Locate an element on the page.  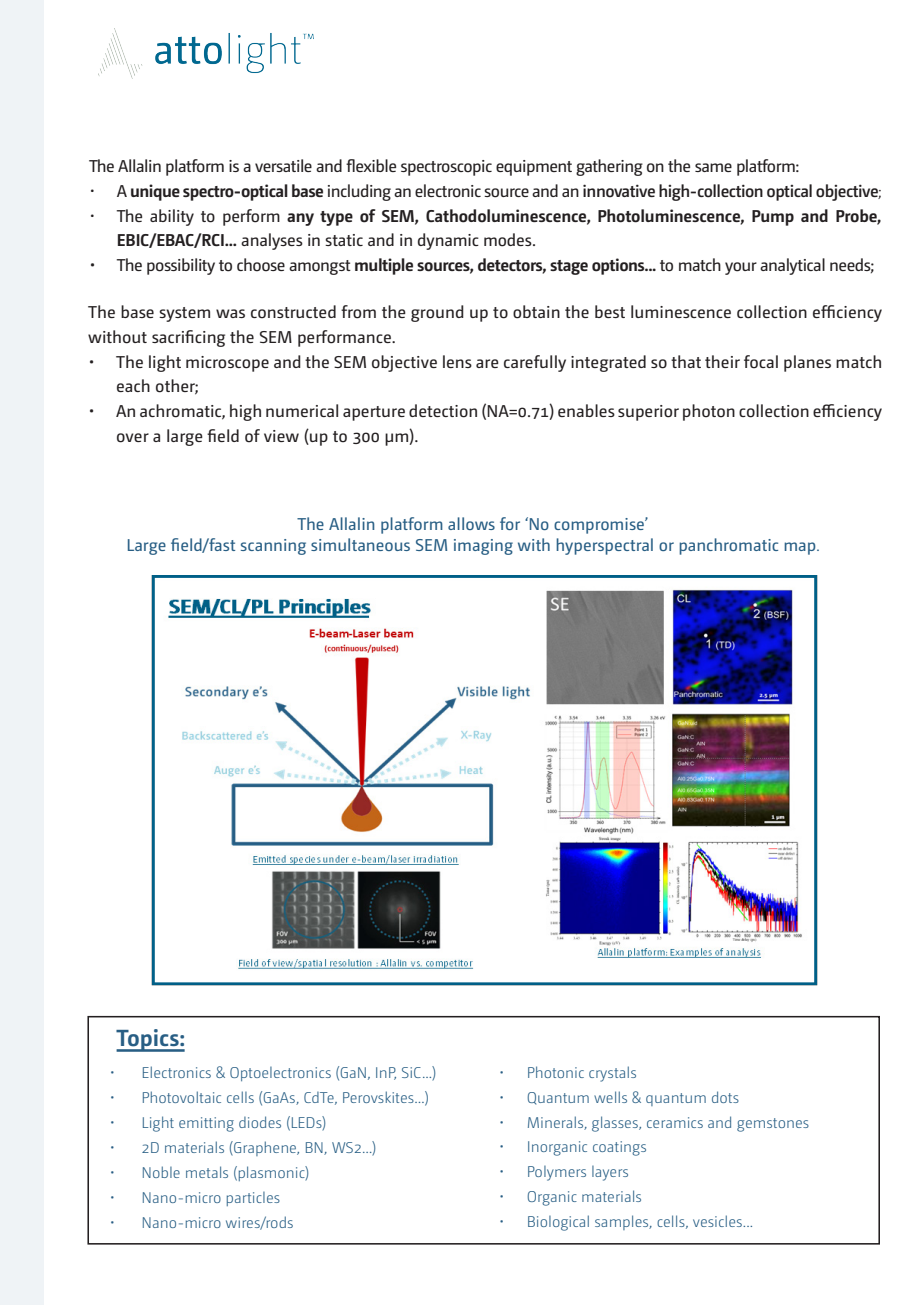
dynamic is located at coordinates (448, 241).
